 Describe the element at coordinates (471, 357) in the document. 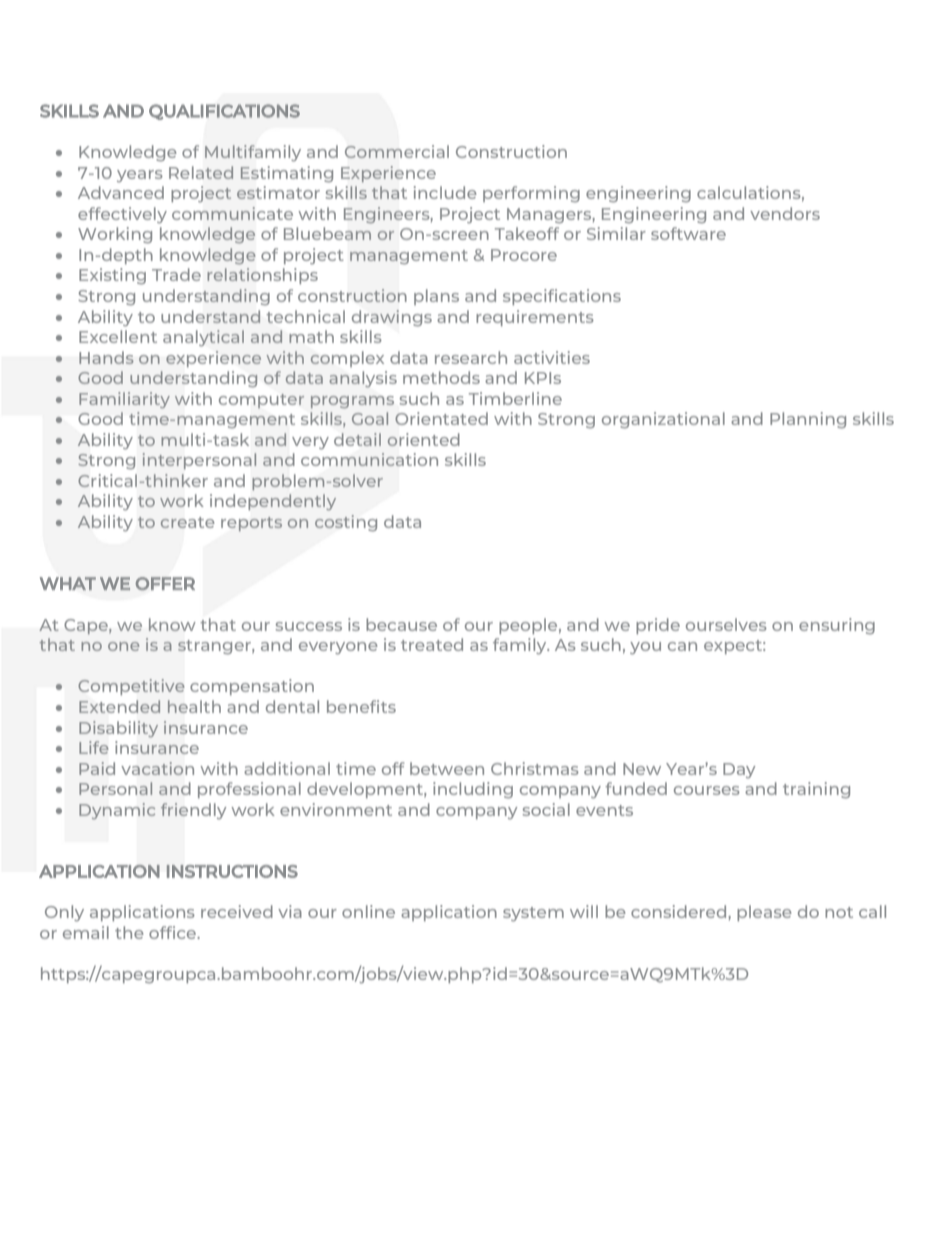

I see `research` at that location.
